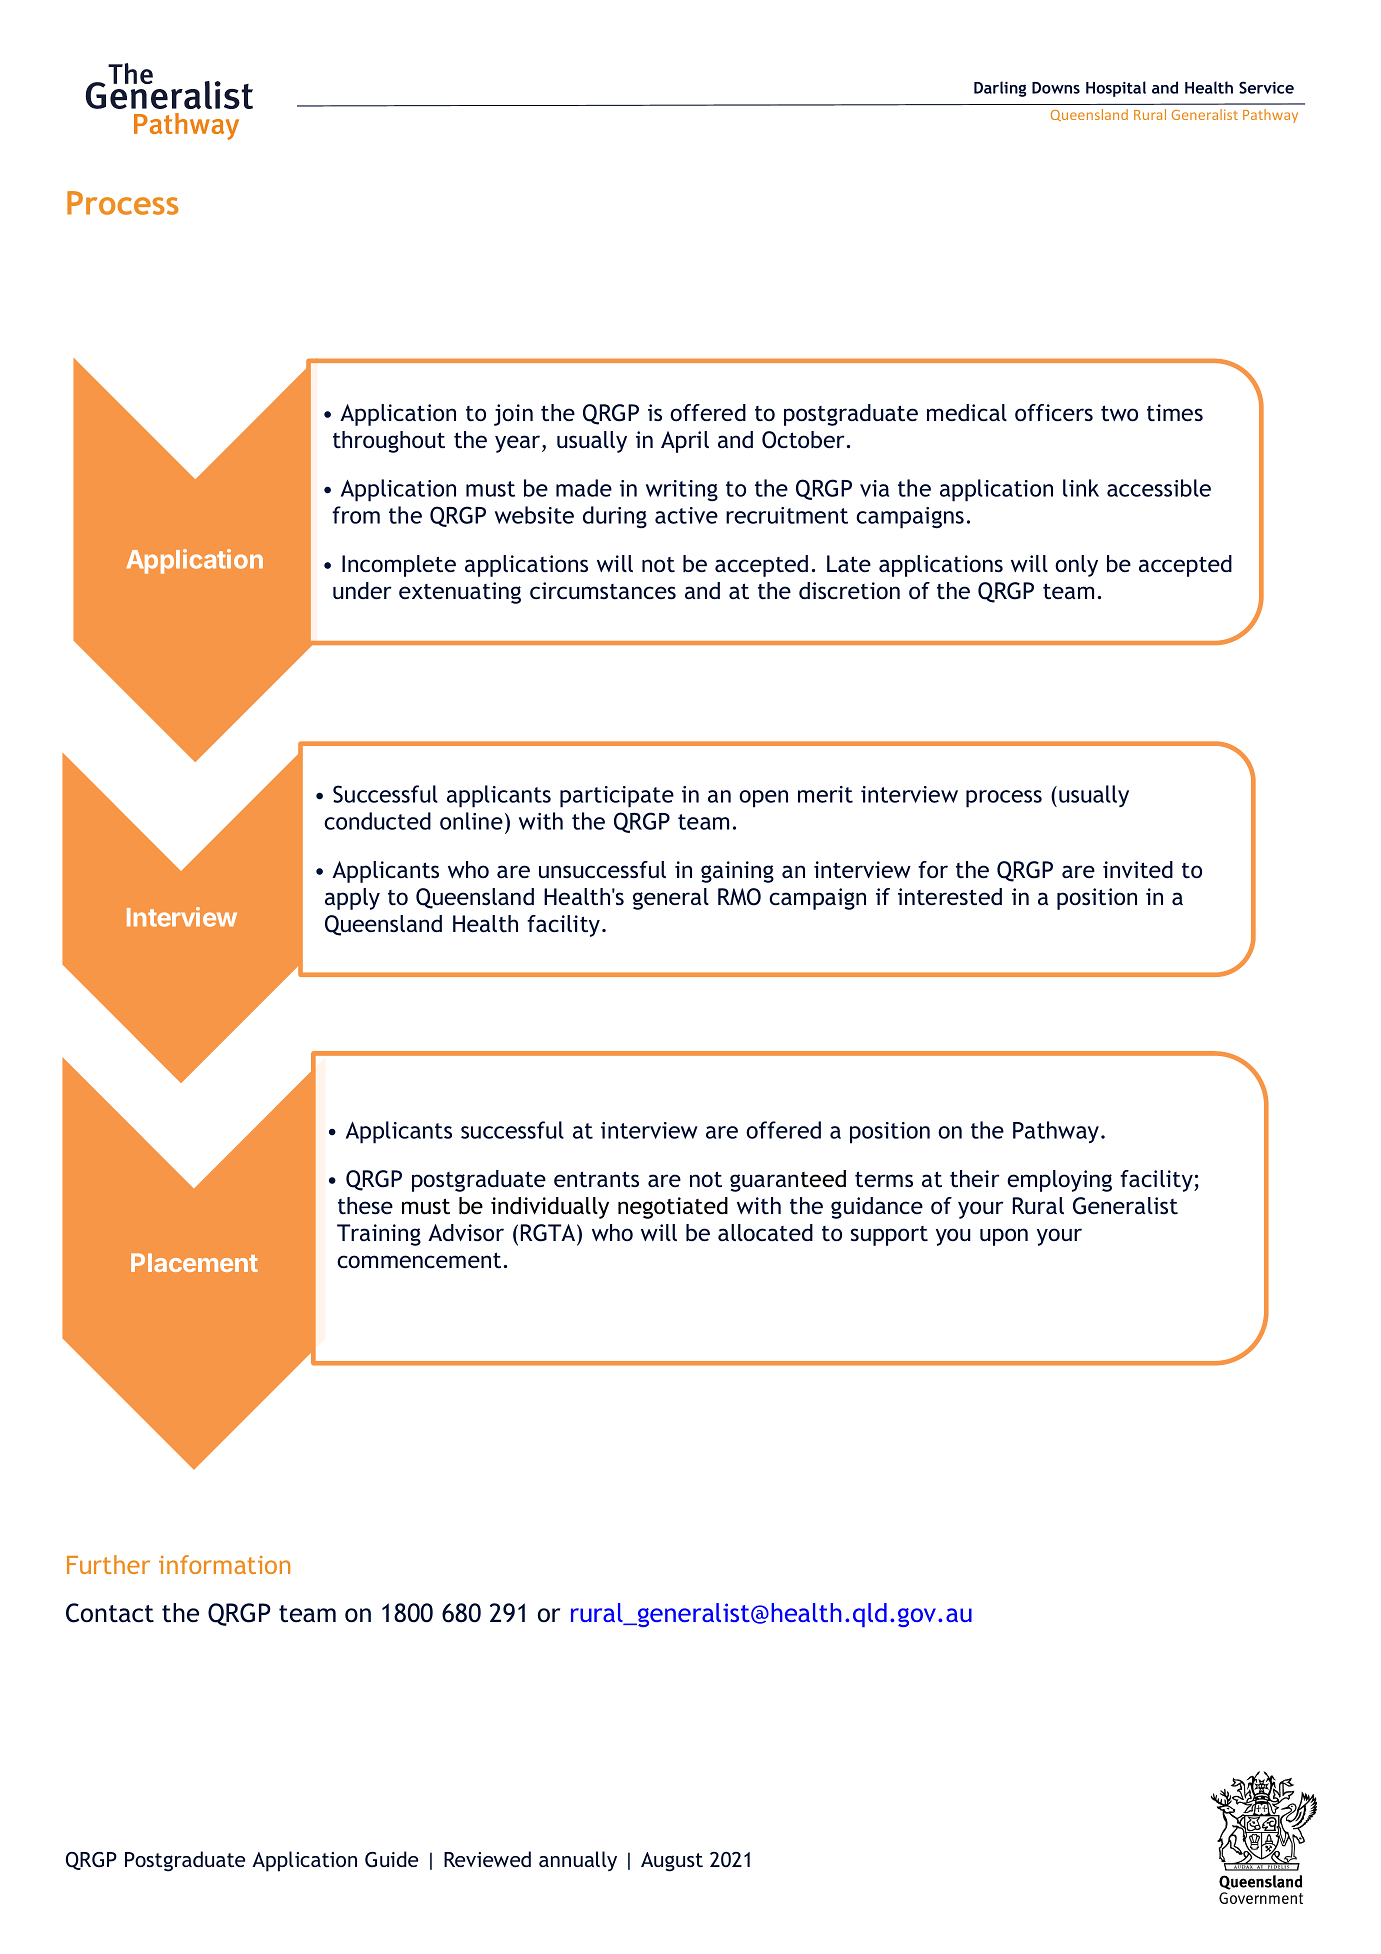  I want to click on throughout, so click(389, 442).
